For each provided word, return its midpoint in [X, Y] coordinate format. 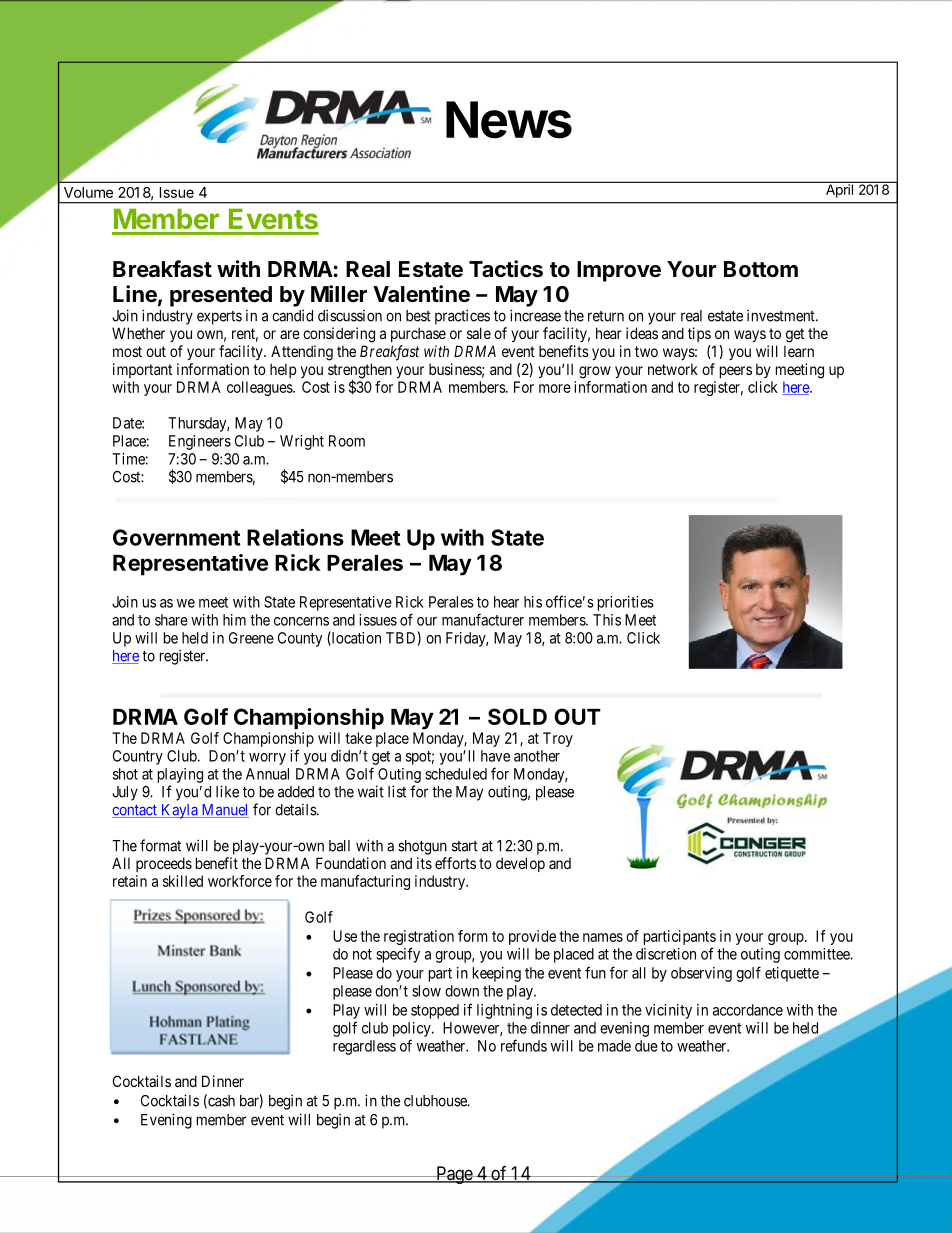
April [839, 190]
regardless [364, 1047]
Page [454, 1175]
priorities [626, 603]
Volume [88, 192]
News [509, 120]
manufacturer [483, 619]
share [171, 620]
